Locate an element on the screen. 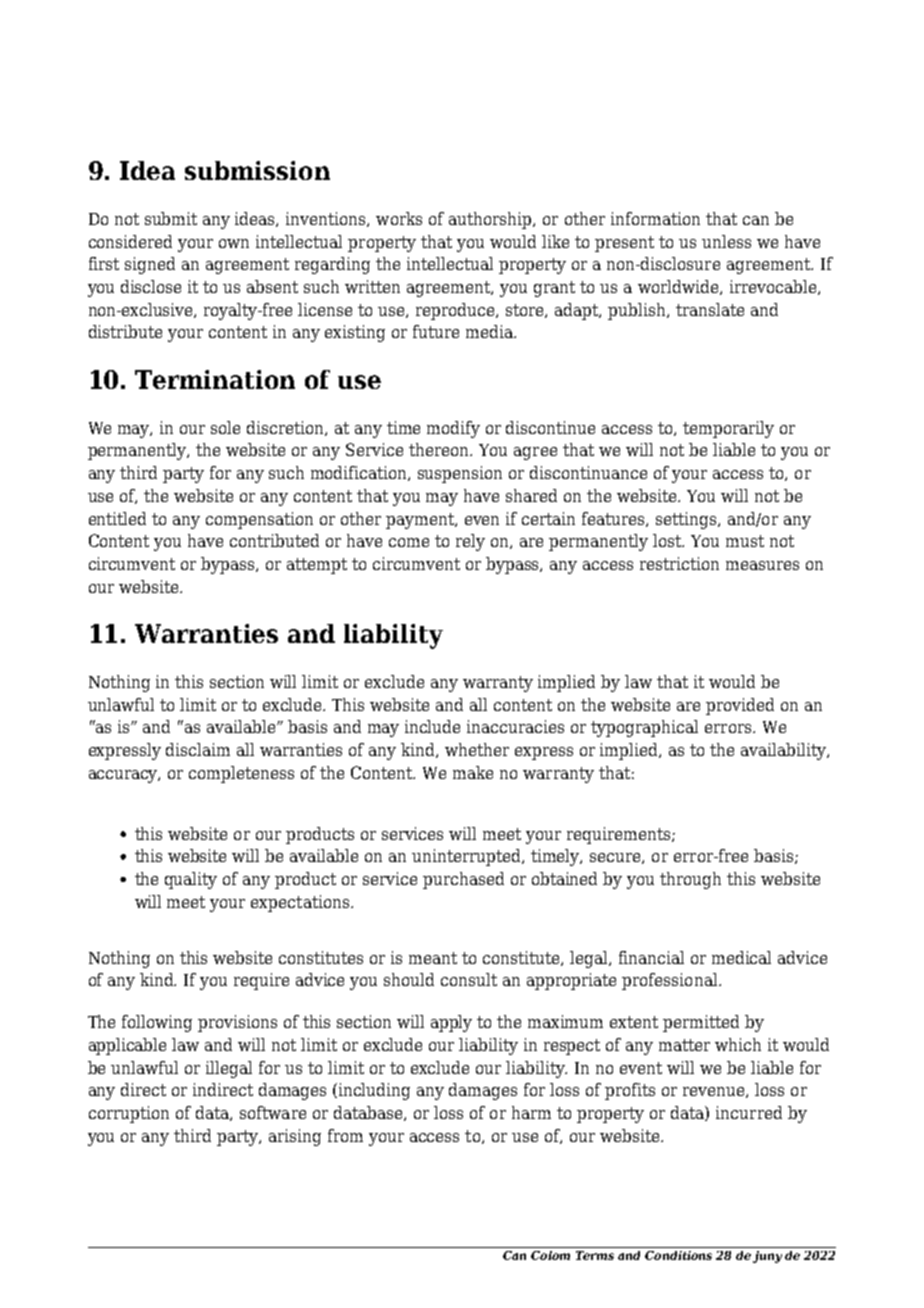 Image resolution: width=924 pixels, height=1308 pixels. restriction is located at coordinates (679, 563).
